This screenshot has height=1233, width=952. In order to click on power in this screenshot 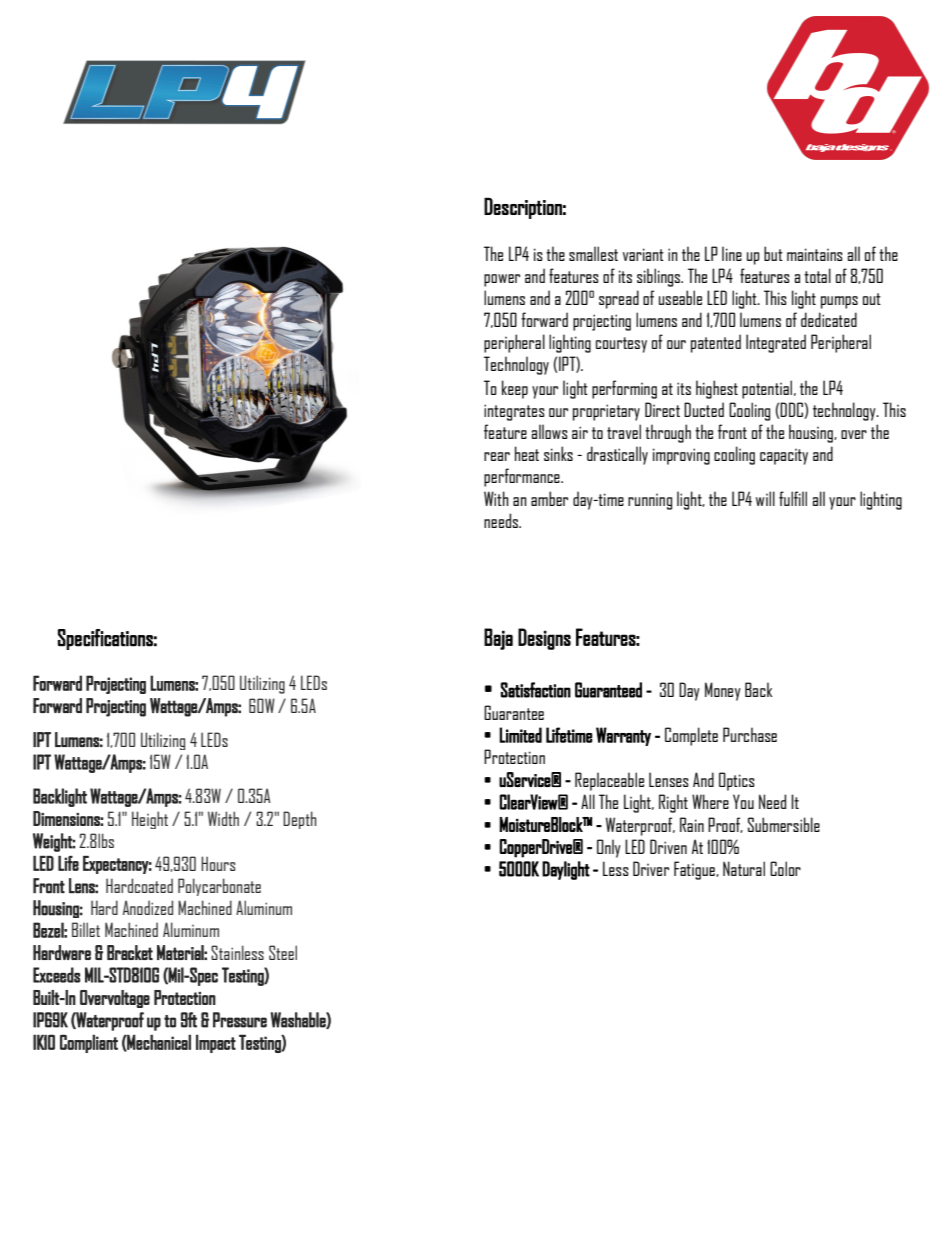, I will do `click(502, 280)`.
